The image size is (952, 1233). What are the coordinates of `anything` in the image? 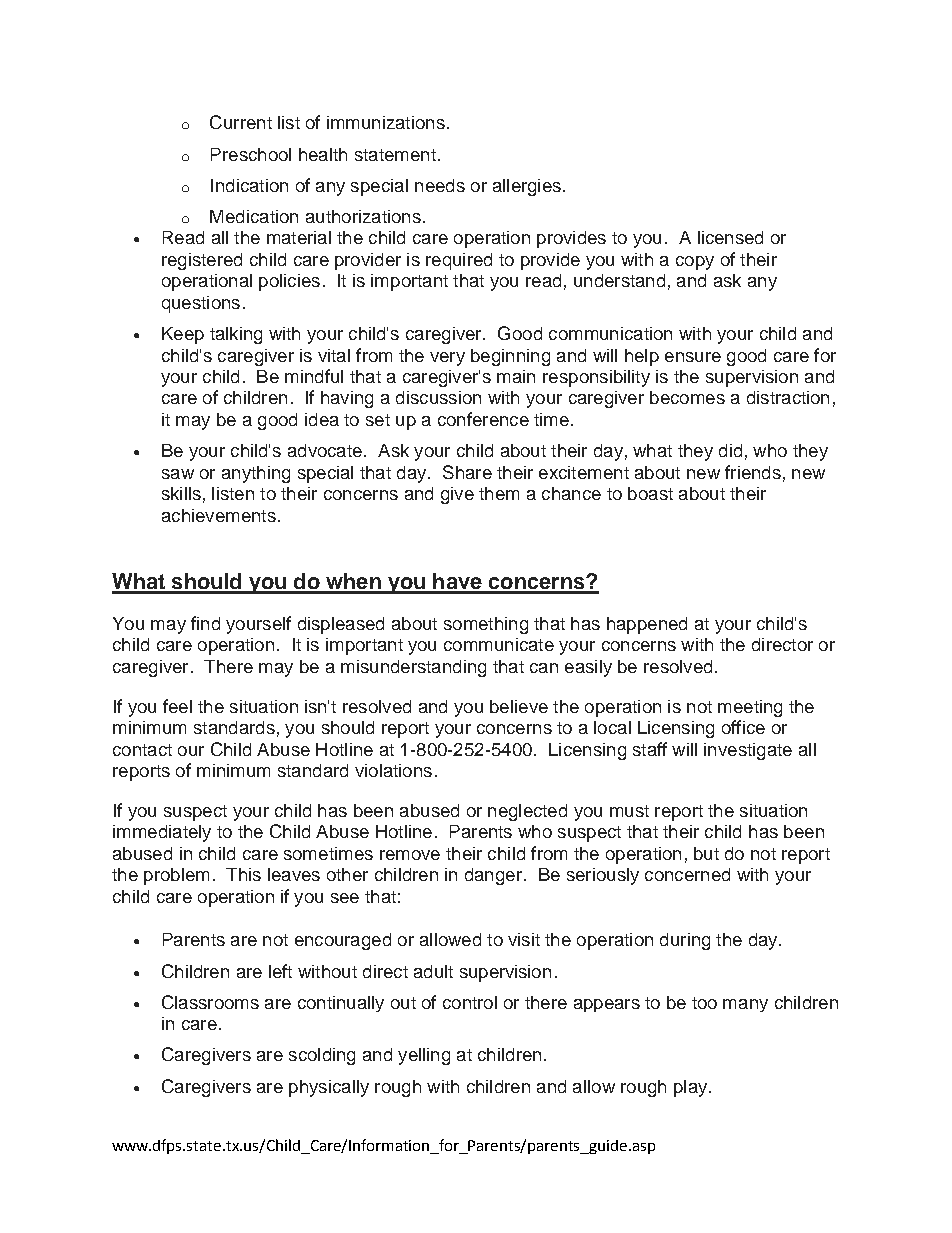 It's located at (256, 474).
